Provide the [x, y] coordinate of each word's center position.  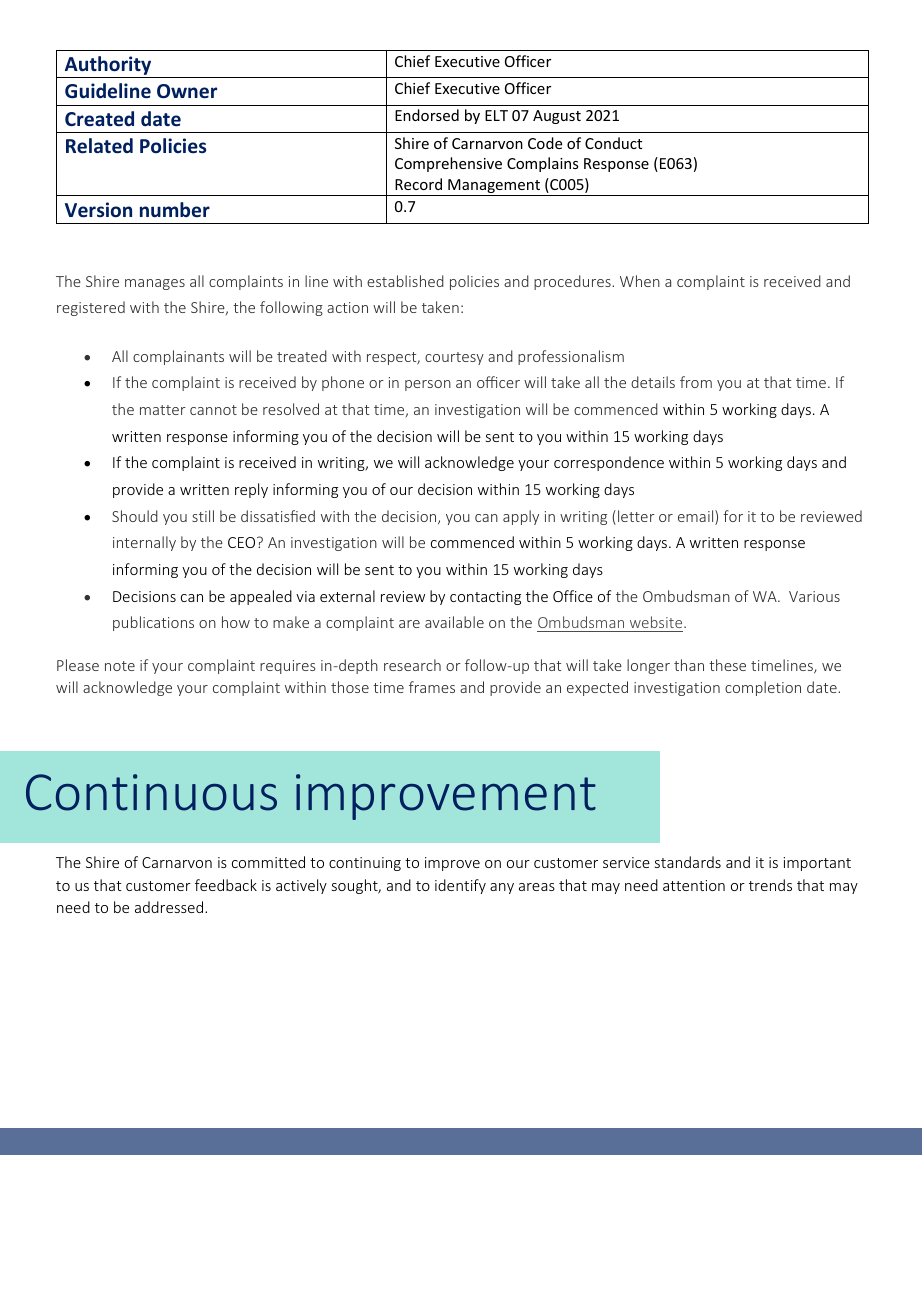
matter [163, 410]
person [428, 385]
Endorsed [427, 115]
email [697, 517]
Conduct [613, 143]
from [696, 382]
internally [144, 543]
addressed [170, 907]
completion [763, 688]
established [405, 281]
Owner [187, 91]
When [640, 281]
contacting [485, 598]
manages [155, 284]
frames [432, 687]
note [120, 666]
